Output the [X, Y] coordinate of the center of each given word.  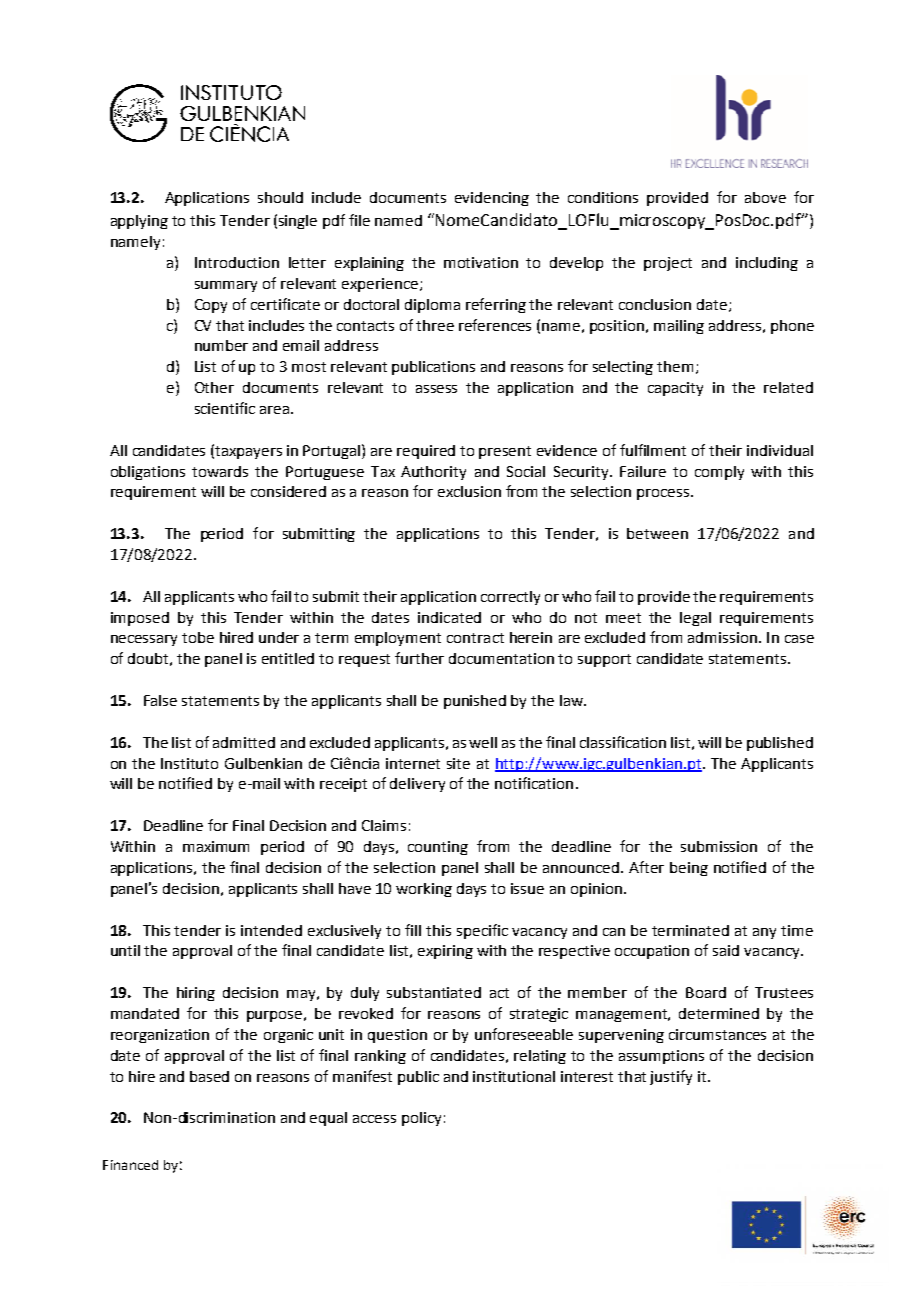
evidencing [492, 199]
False [160, 700]
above [765, 197]
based [209, 1076]
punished [475, 702]
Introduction [237, 262]
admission [722, 637]
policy [421, 1119]
